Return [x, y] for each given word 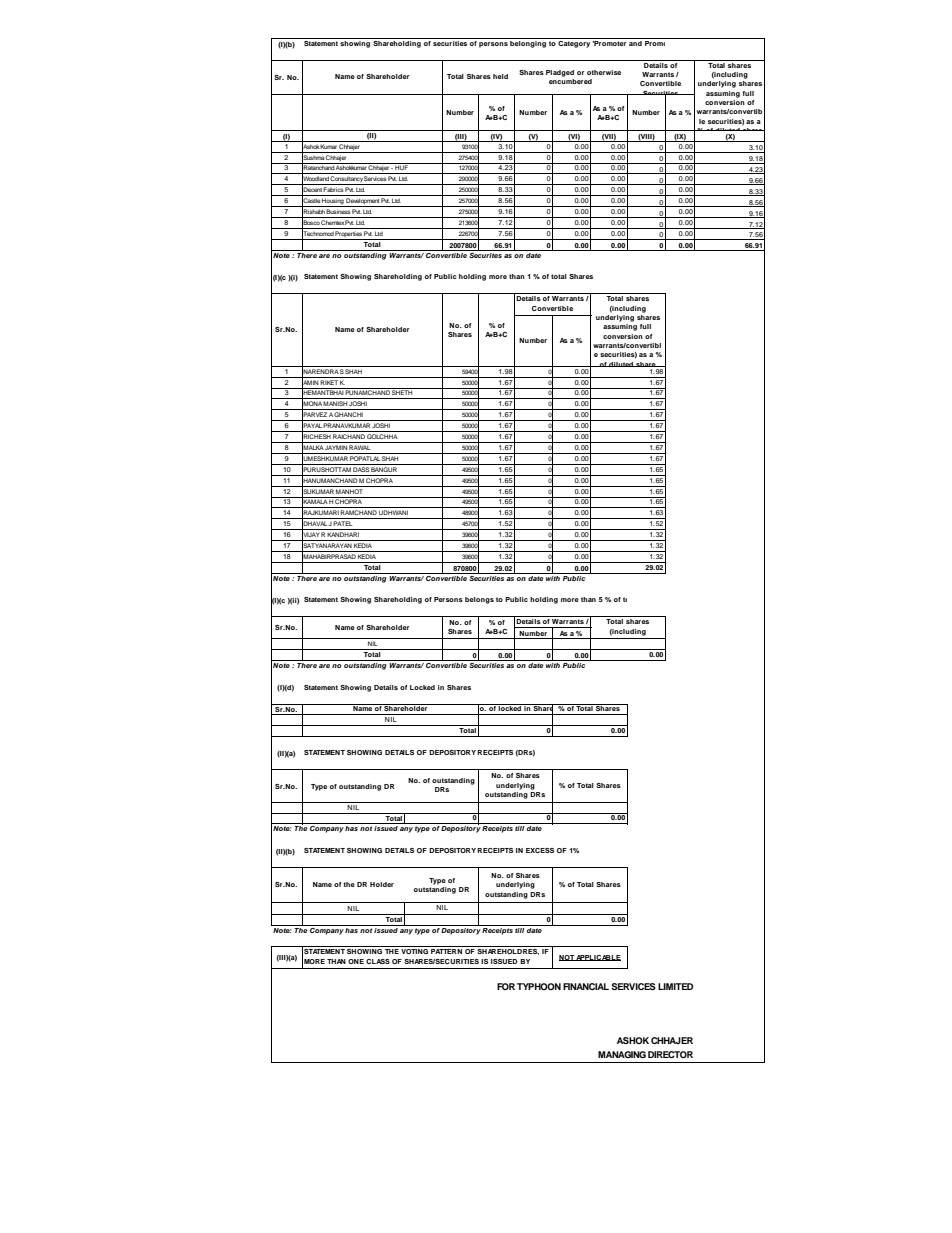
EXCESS [540, 850]
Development [363, 202]
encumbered [570, 81]
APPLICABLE [598, 958]
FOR [506, 986]
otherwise [604, 72]
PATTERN [446, 951]
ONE [356, 961]
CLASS [378, 961]
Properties [349, 235]
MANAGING [622, 1054]
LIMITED [675, 986]
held [500, 76]
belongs [479, 600]
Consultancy [346, 180]
